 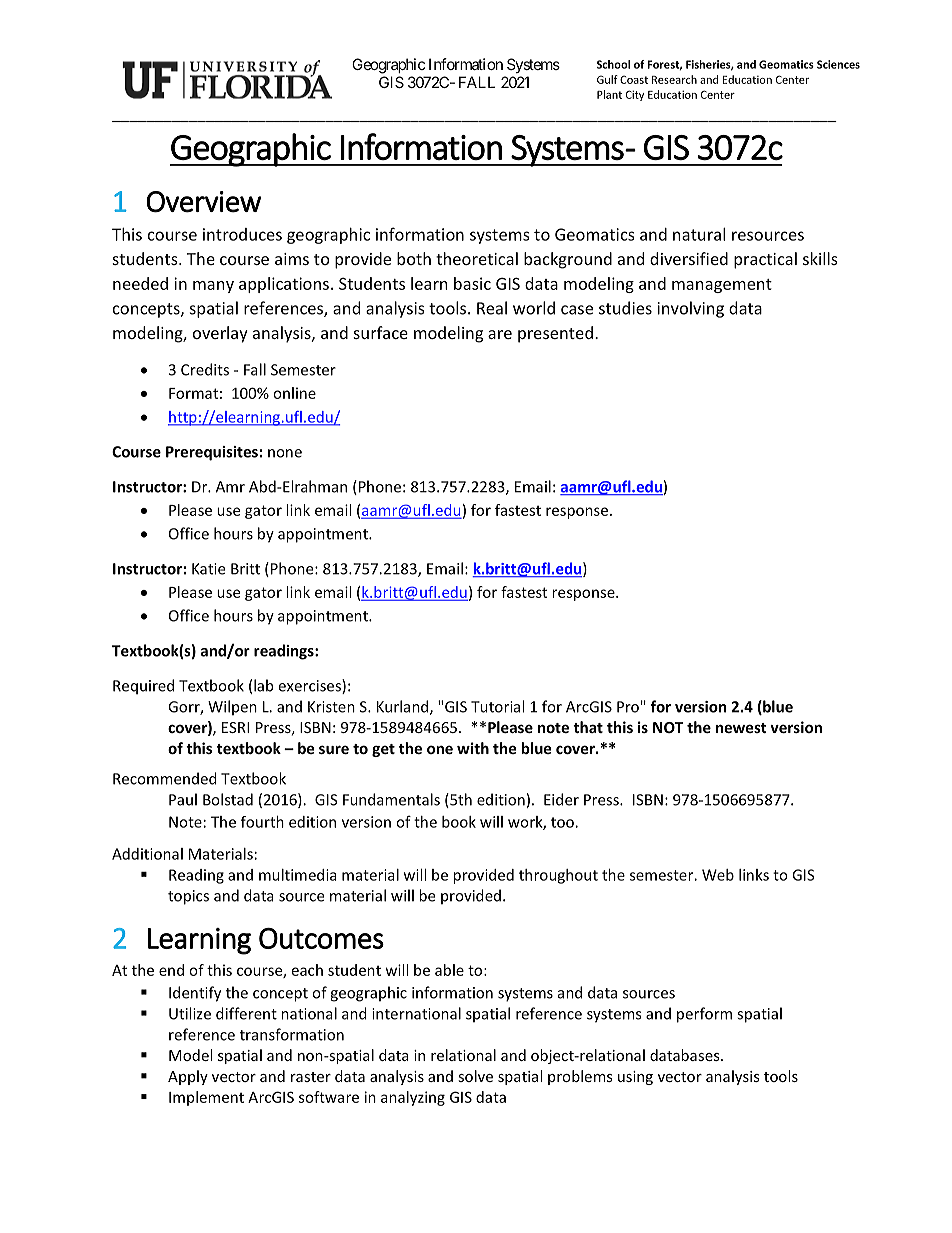 I want to click on Gulf, so click(x=607, y=79).
